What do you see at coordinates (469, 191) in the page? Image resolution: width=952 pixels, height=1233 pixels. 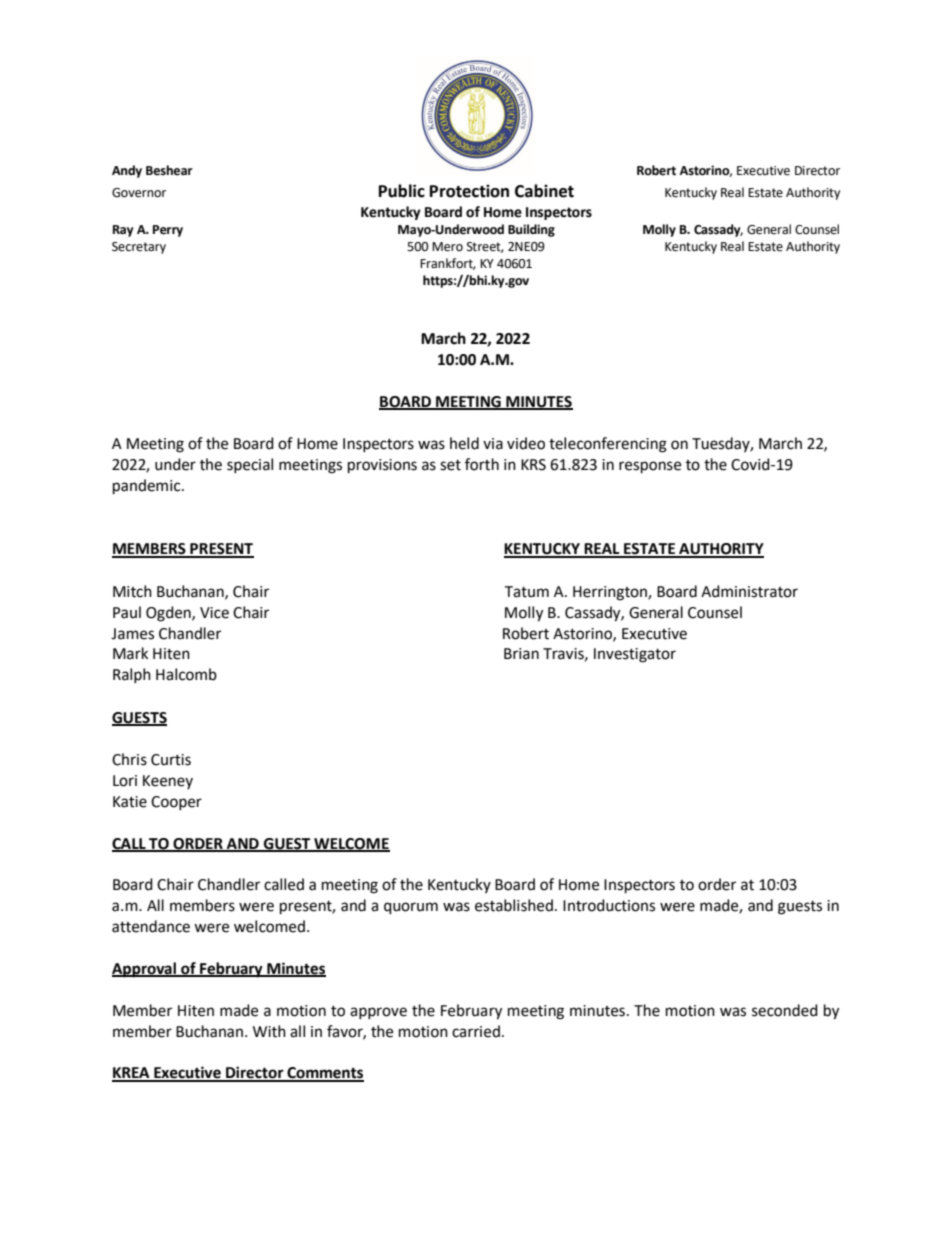 I see `Protection` at bounding box center [469, 191].
